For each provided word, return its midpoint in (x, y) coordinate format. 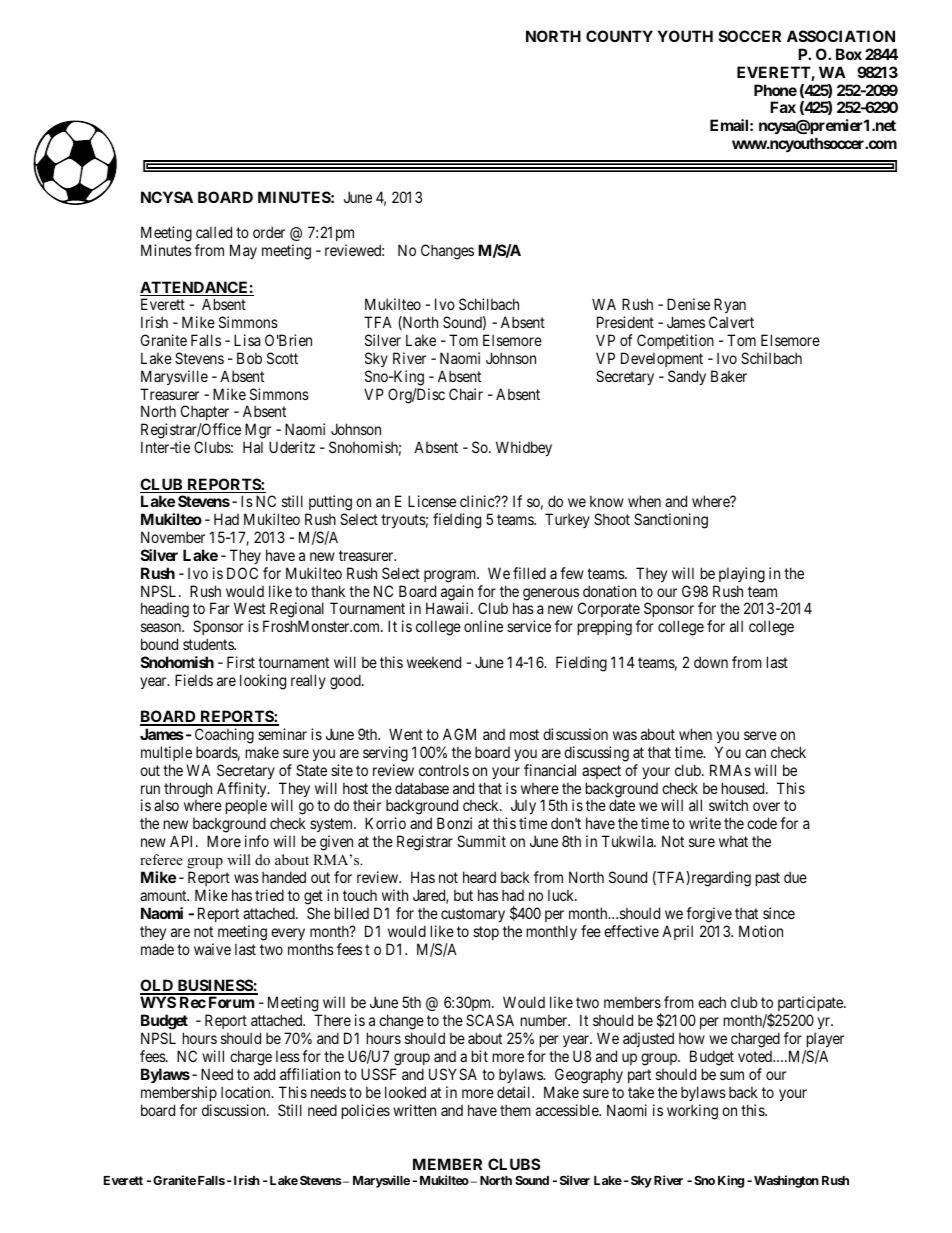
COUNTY (619, 36)
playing (742, 575)
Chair (466, 394)
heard (479, 877)
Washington (786, 1181)
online (483, 626)
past (768, 879)
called (214, 232)
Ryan (730, 305)
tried (269, 895)
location (247, 1092)
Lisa (247, 340)
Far (220, 608)
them (515, 1110)
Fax (783, 107)
